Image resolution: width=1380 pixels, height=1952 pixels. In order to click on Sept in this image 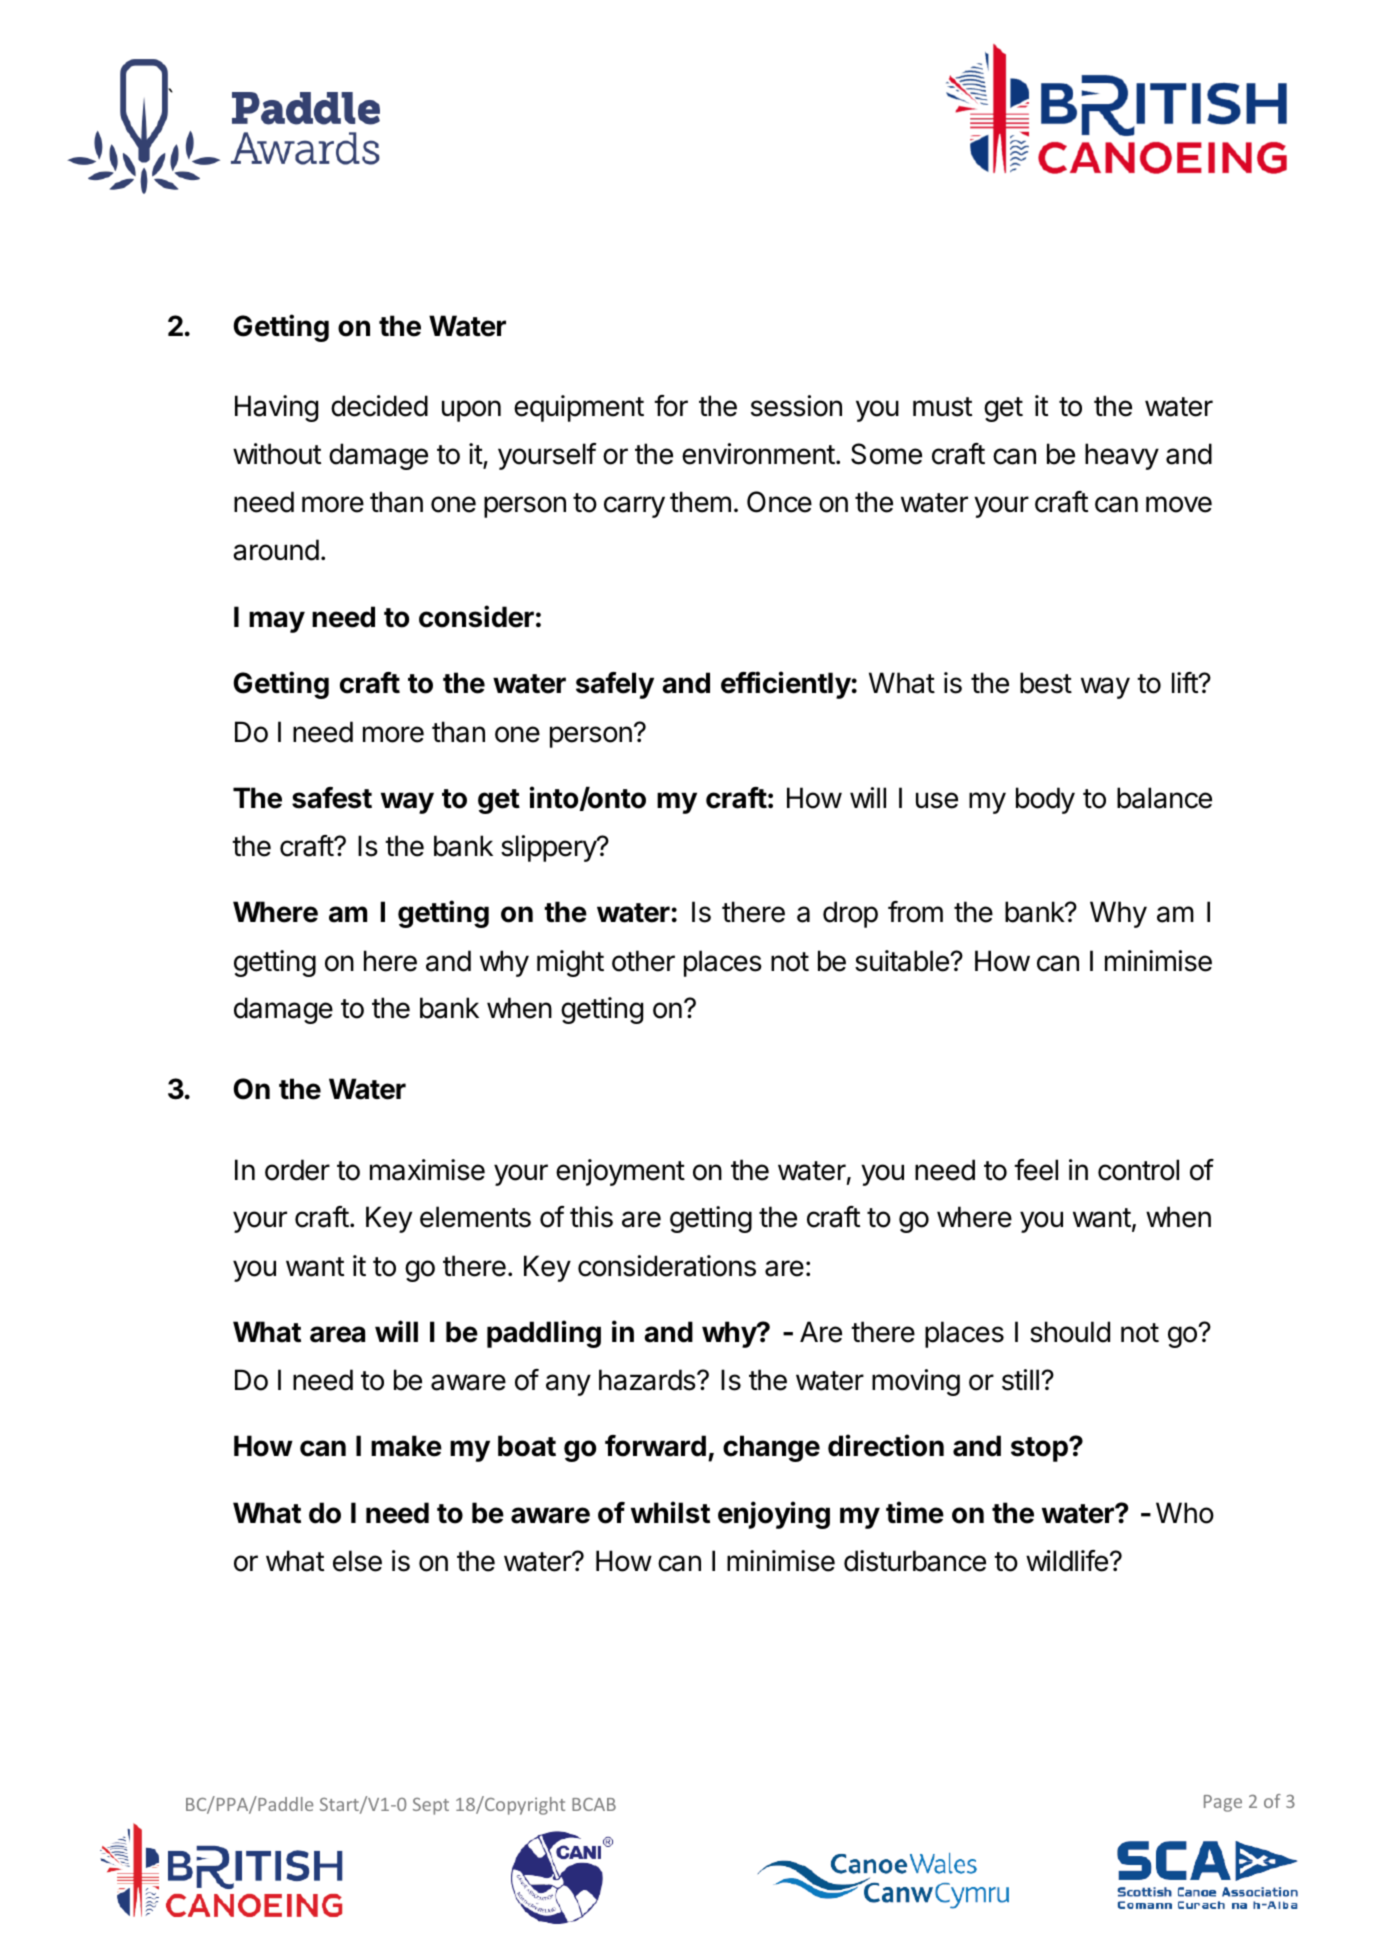, I will do `click(431, 1806)`.
